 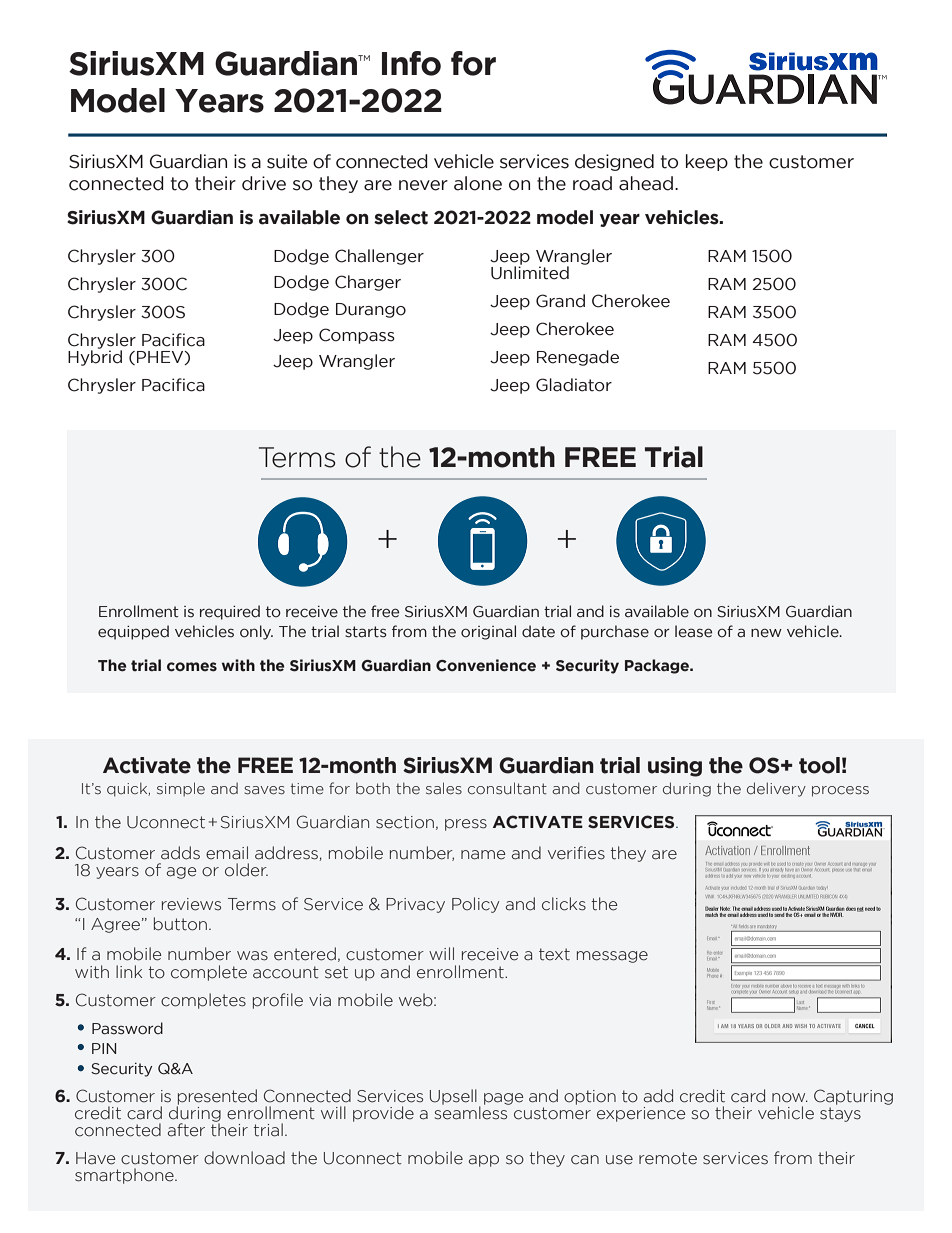 What do you see at coordinates (475, 905) in the document?
I see `Policy` at bounding box center [475, 905].
